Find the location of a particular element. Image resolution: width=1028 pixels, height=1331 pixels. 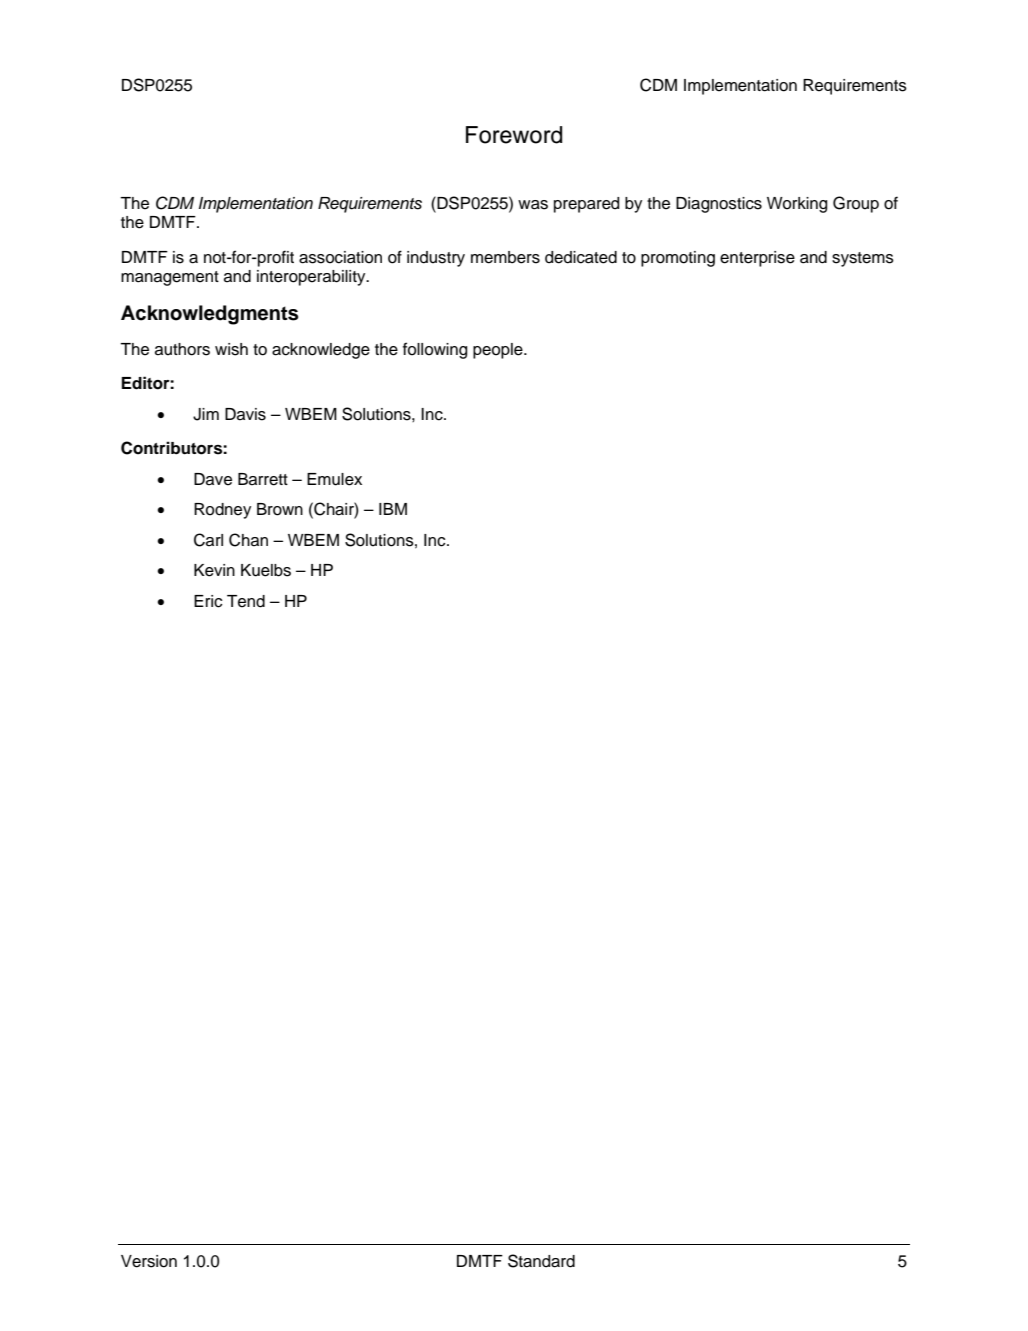

Standard is located at coordinates (541, 1261).
